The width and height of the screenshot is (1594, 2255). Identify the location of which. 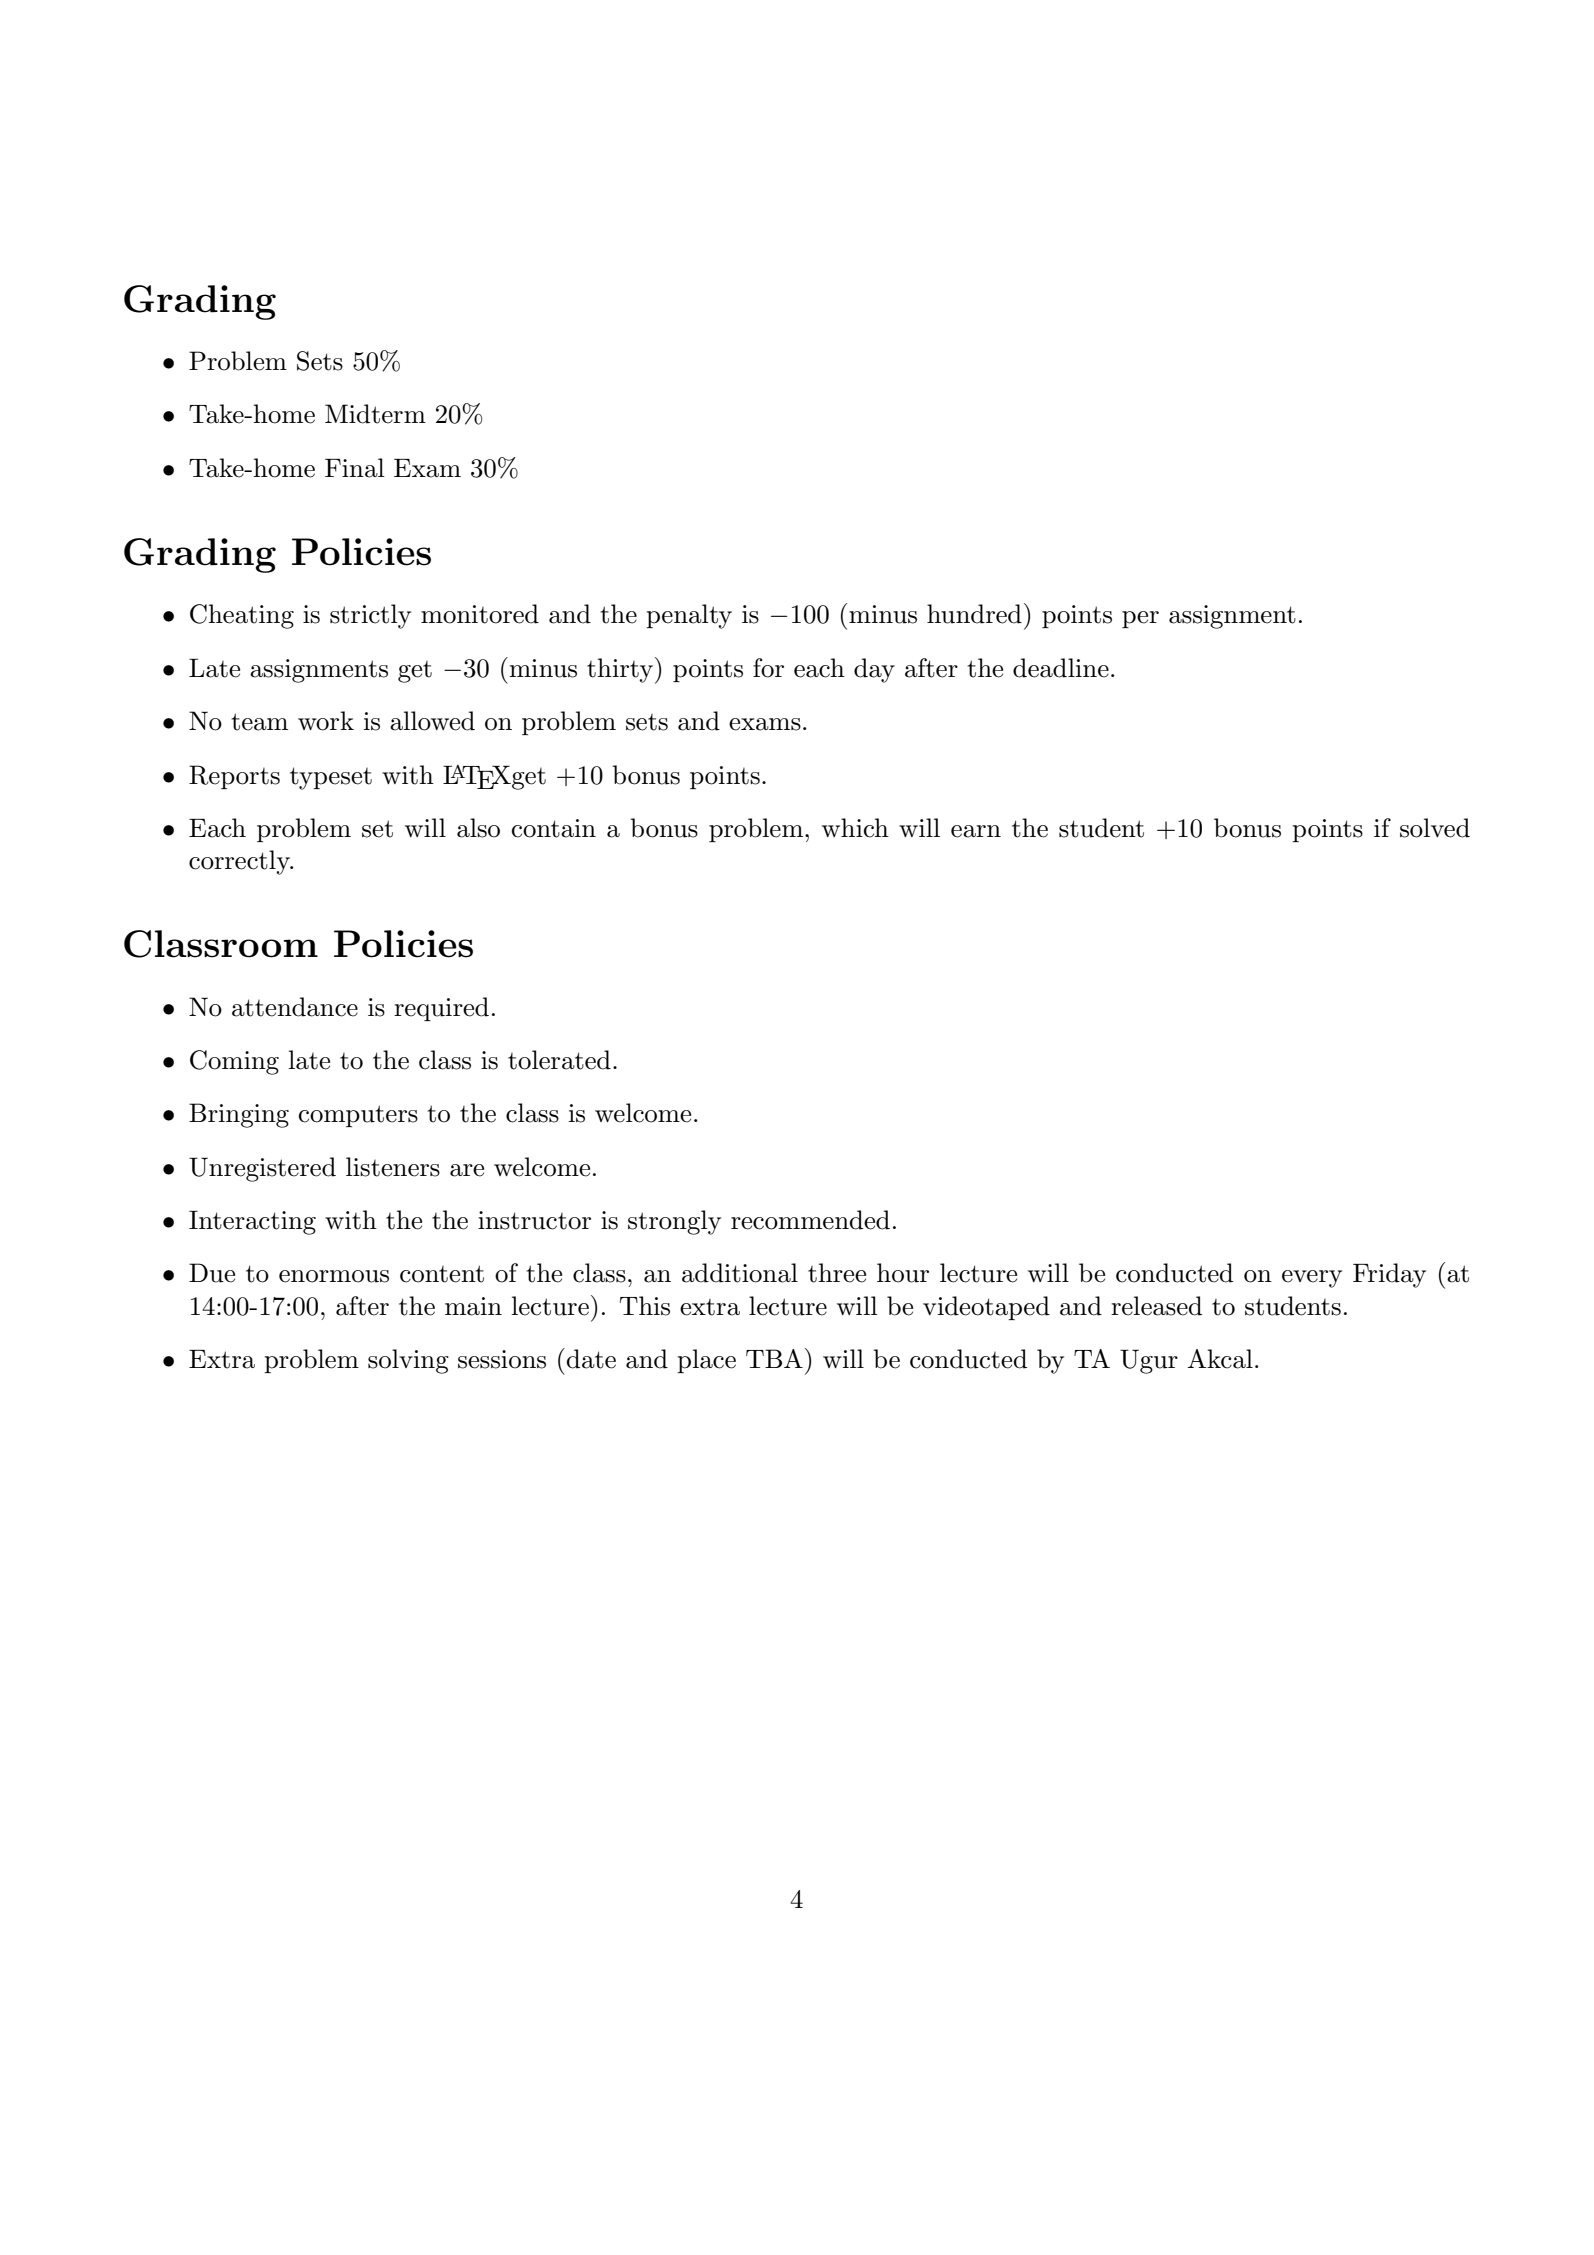
(855, 828).
